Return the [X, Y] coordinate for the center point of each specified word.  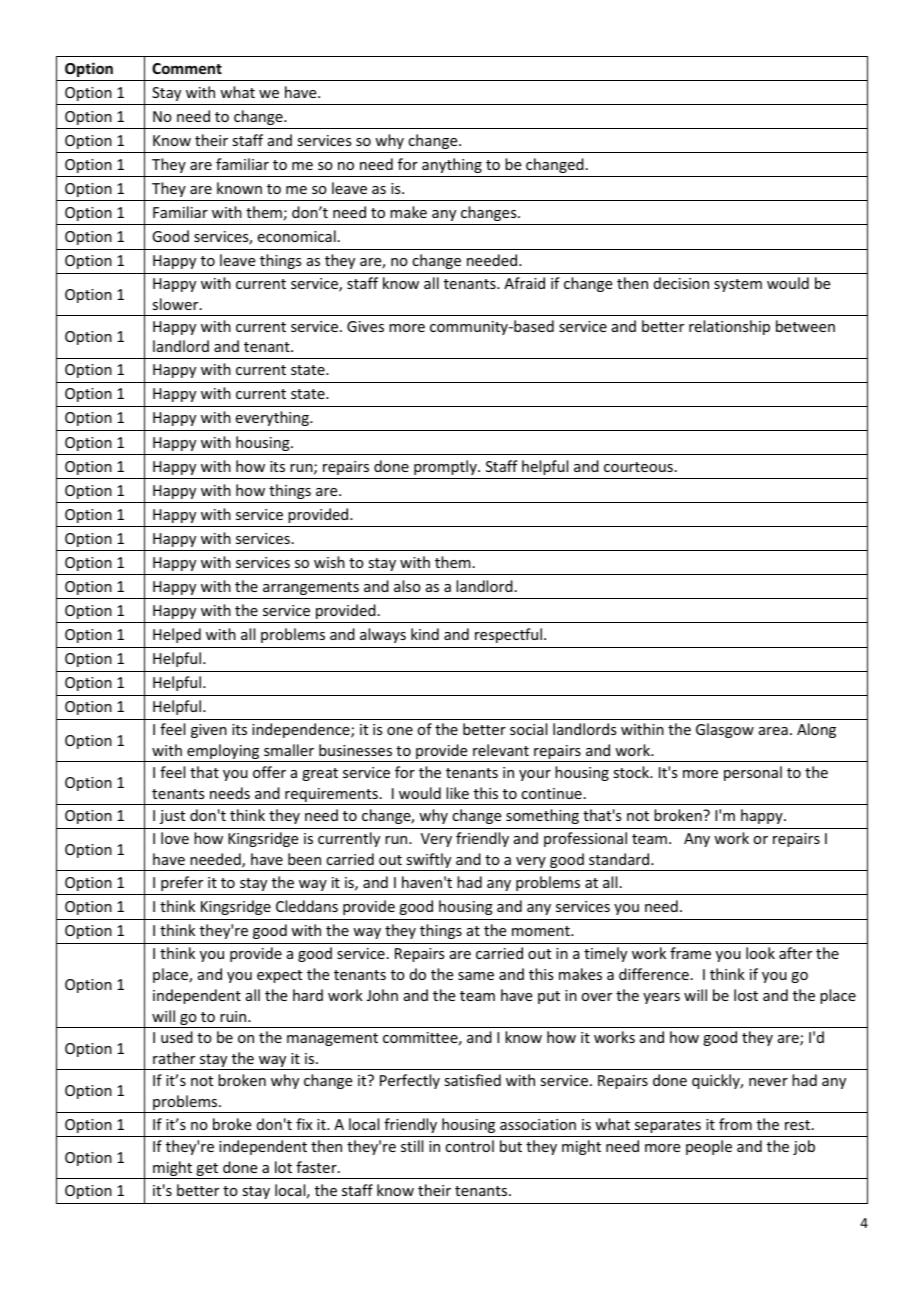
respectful [508, 635]
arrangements [311, 588]
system [738, 285]
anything [452, 165]
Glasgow [725, 730]
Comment [187, 68]
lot [283, 1167]
